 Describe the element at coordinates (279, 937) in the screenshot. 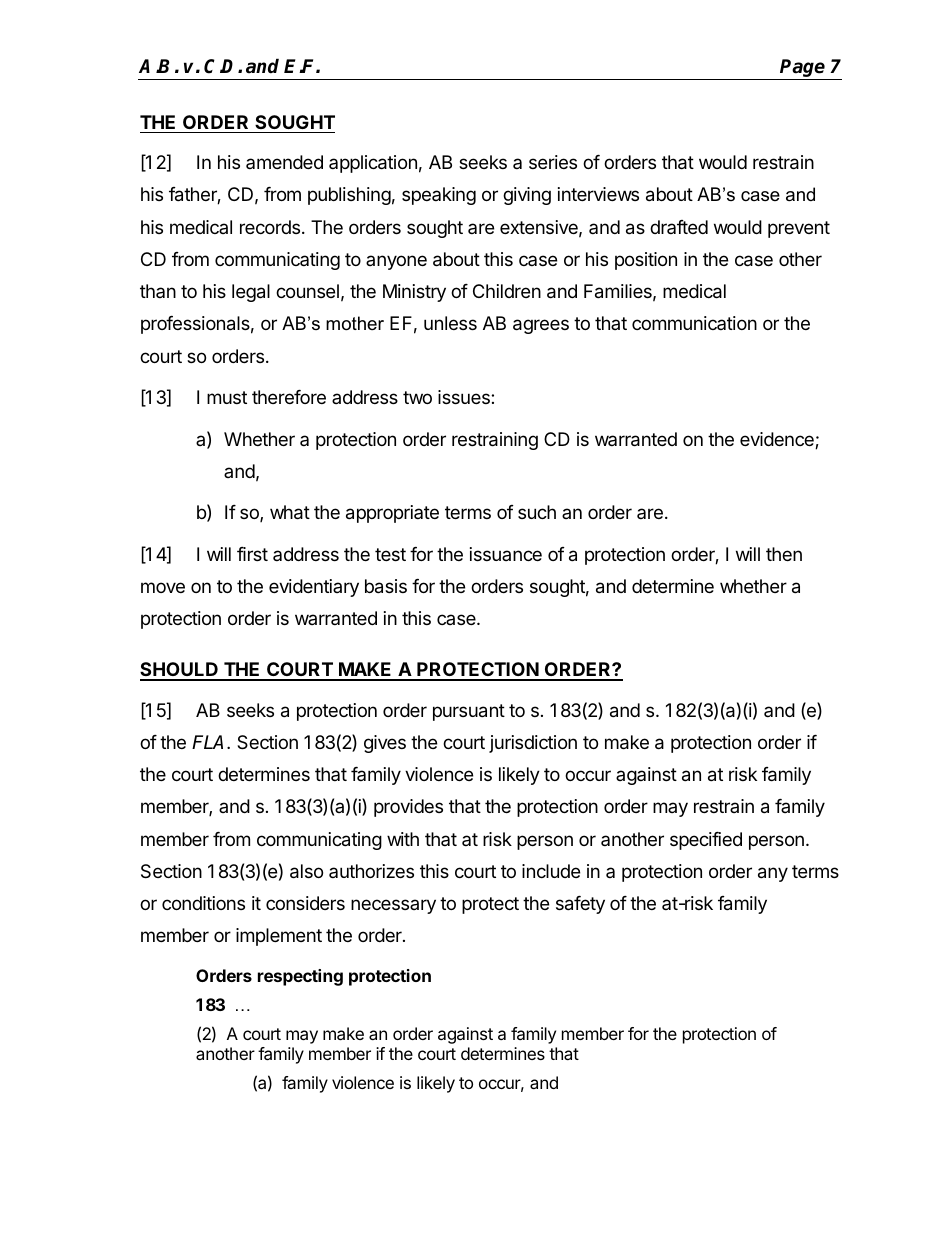

I see `implement` at that location.
